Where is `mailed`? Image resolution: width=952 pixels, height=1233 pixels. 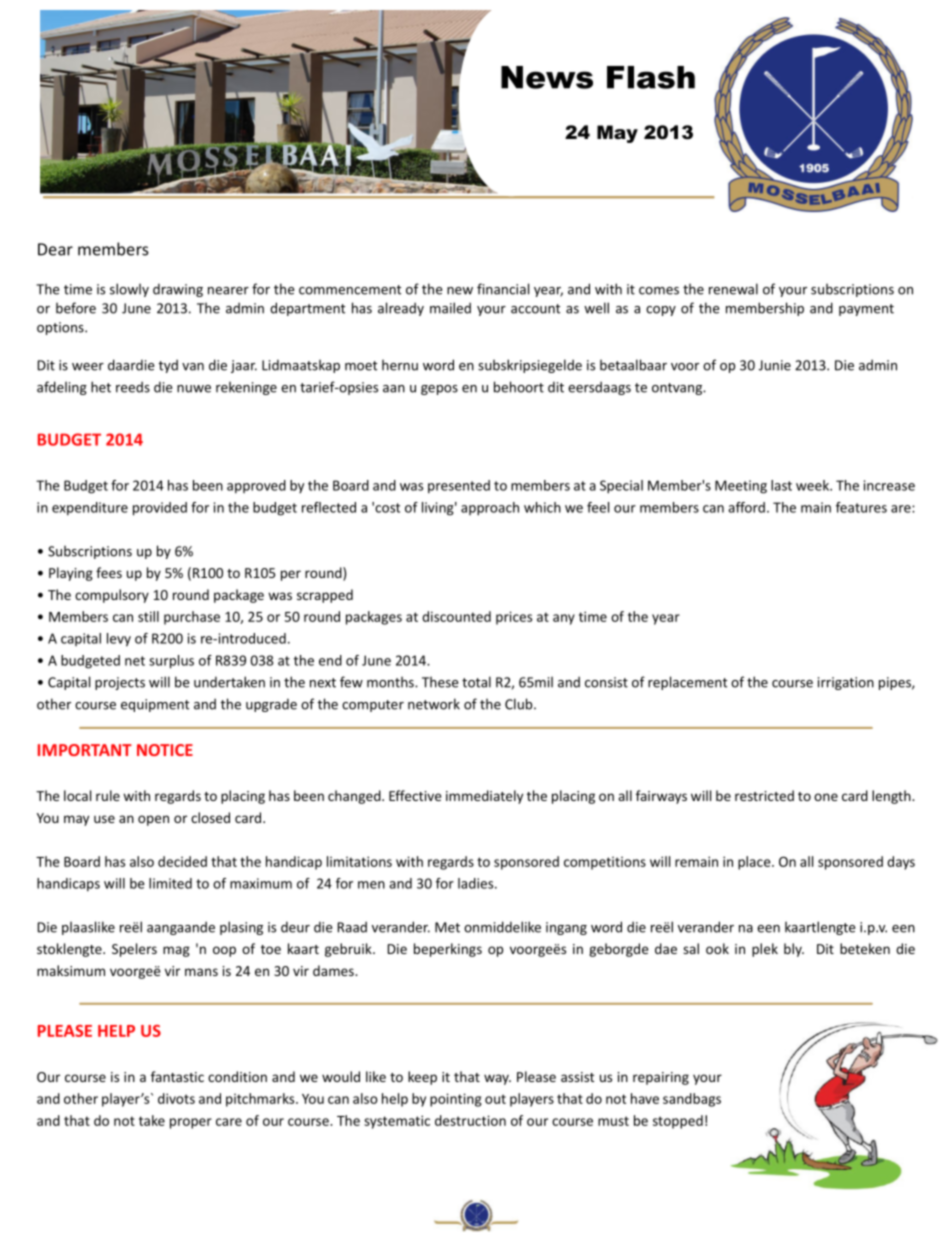
mailed is located at coordinates (450, 308).
